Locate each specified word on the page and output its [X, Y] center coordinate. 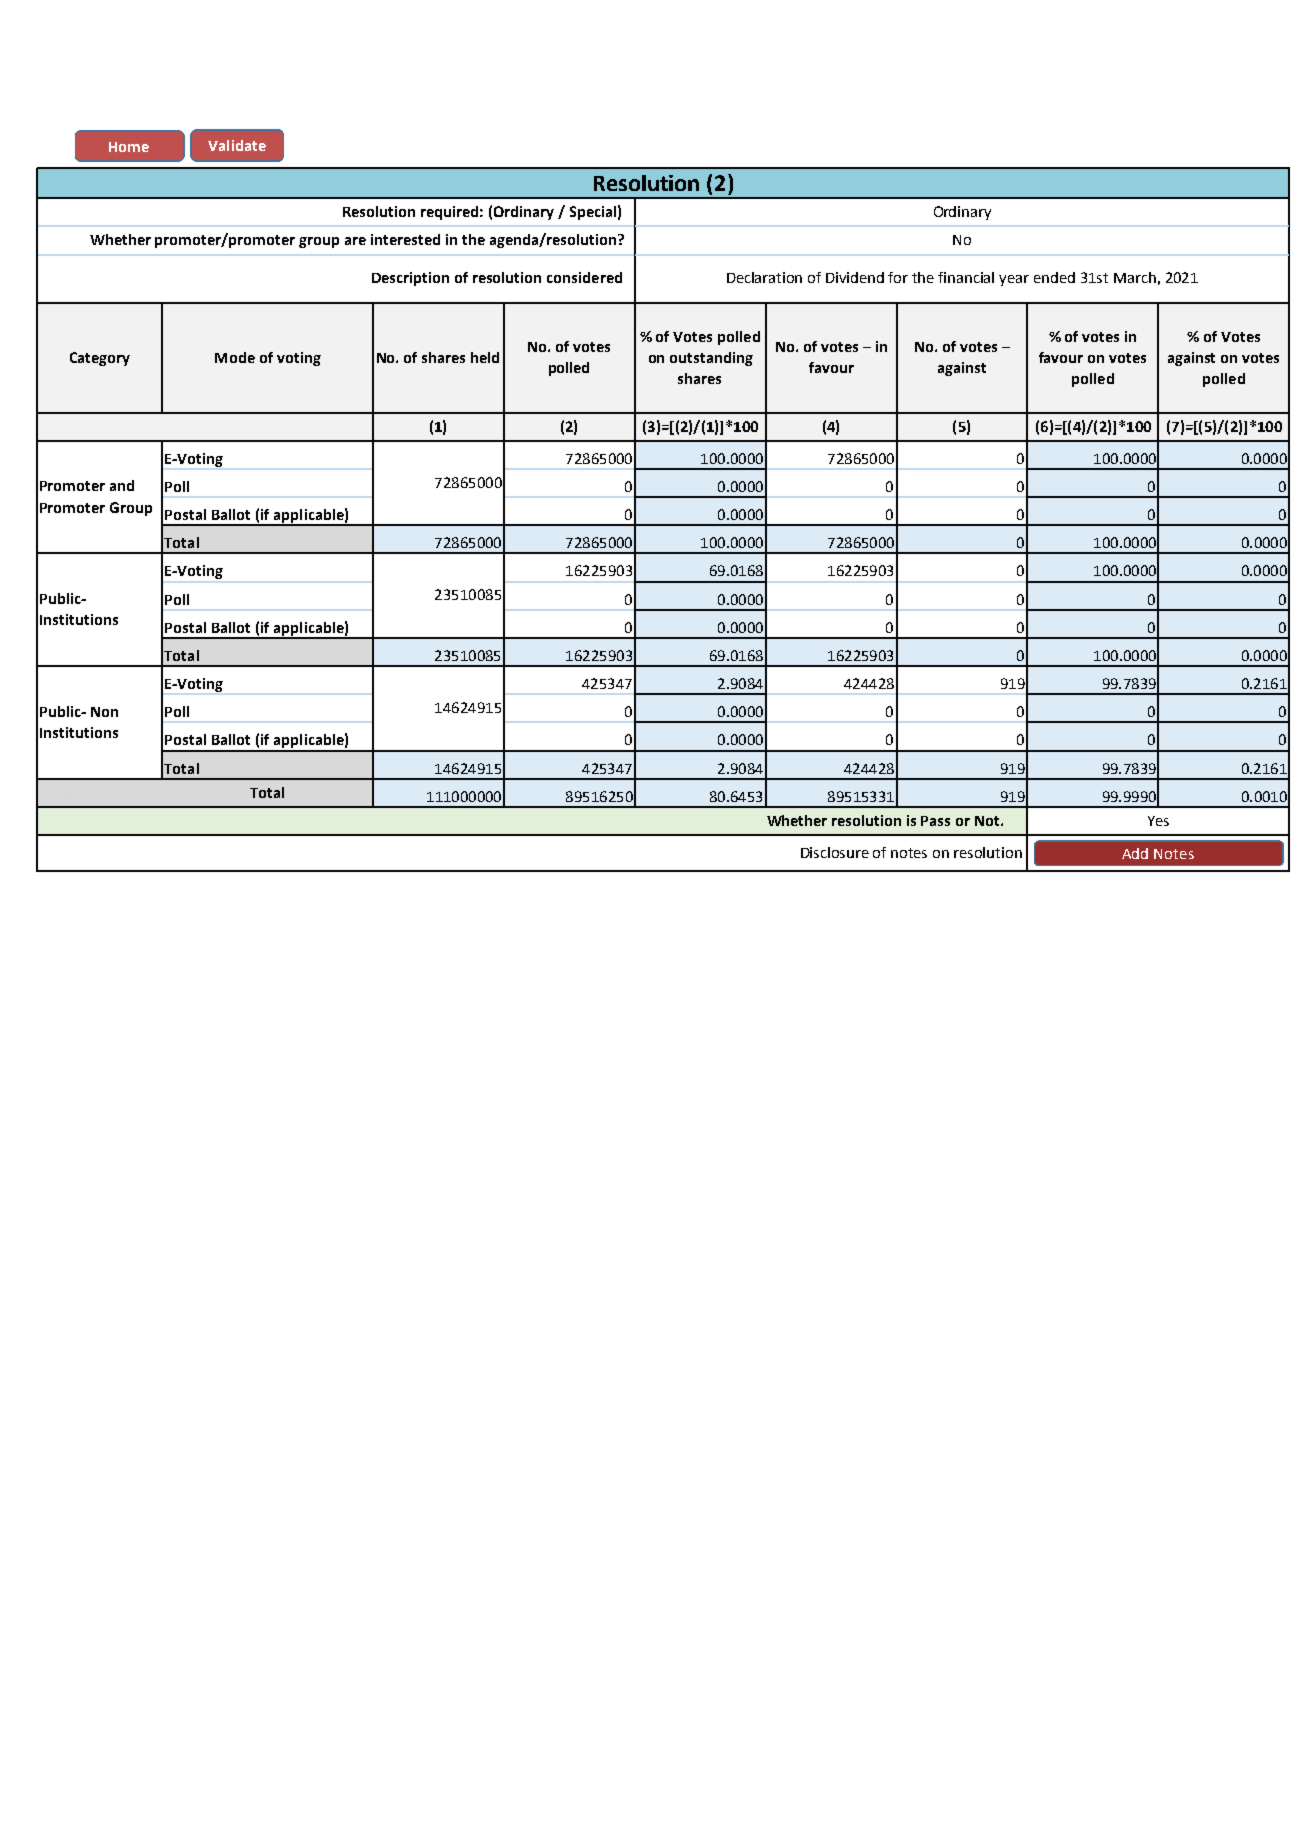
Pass [935, 821]
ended [1054, 277]
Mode [235, 357]
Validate [237, 145]
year [1014, 280]
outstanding [711, 359]
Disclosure [835, 852]
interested [405, 239]
